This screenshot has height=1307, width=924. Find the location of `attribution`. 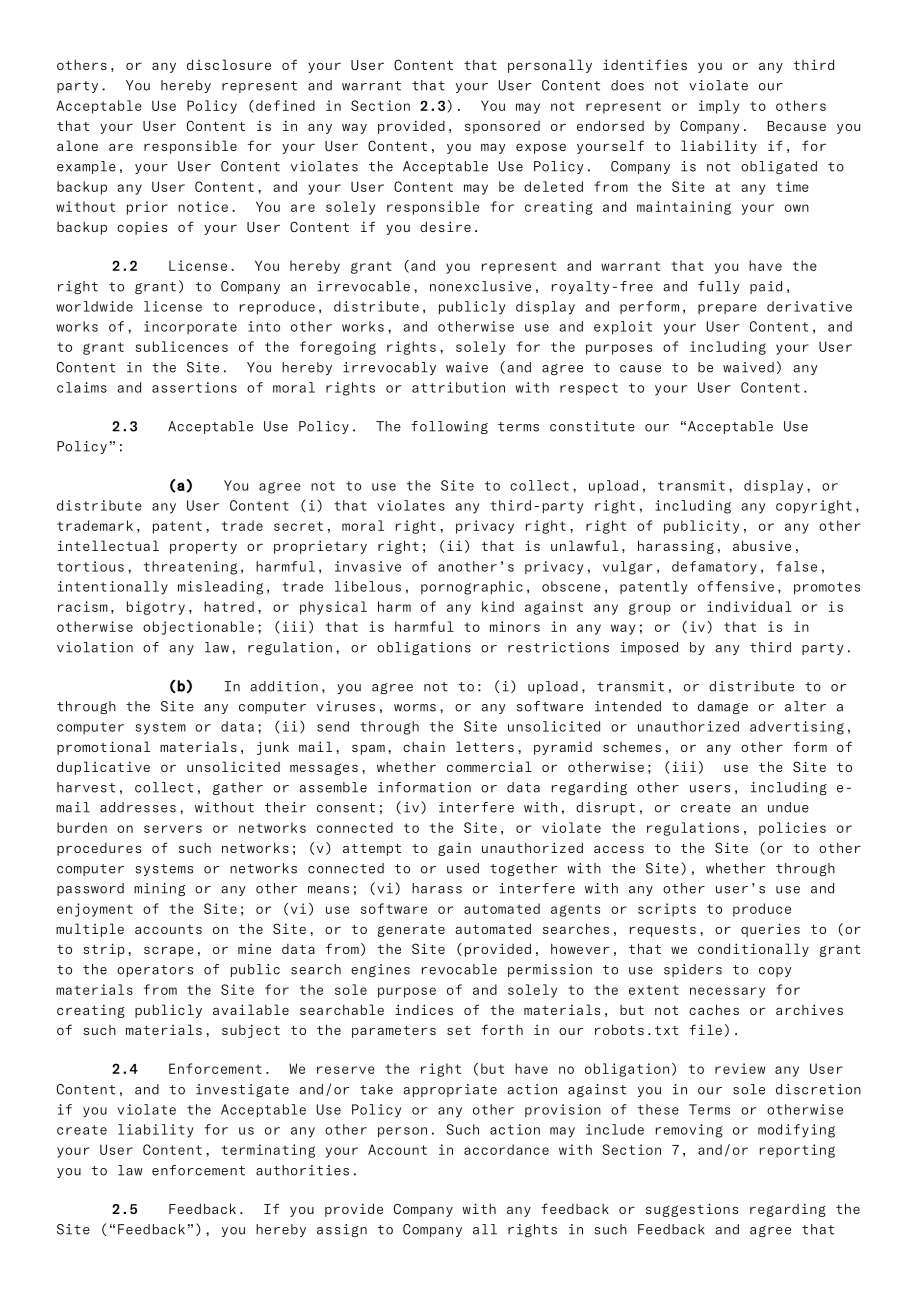

attribution is located at coordinates (458, 387).
